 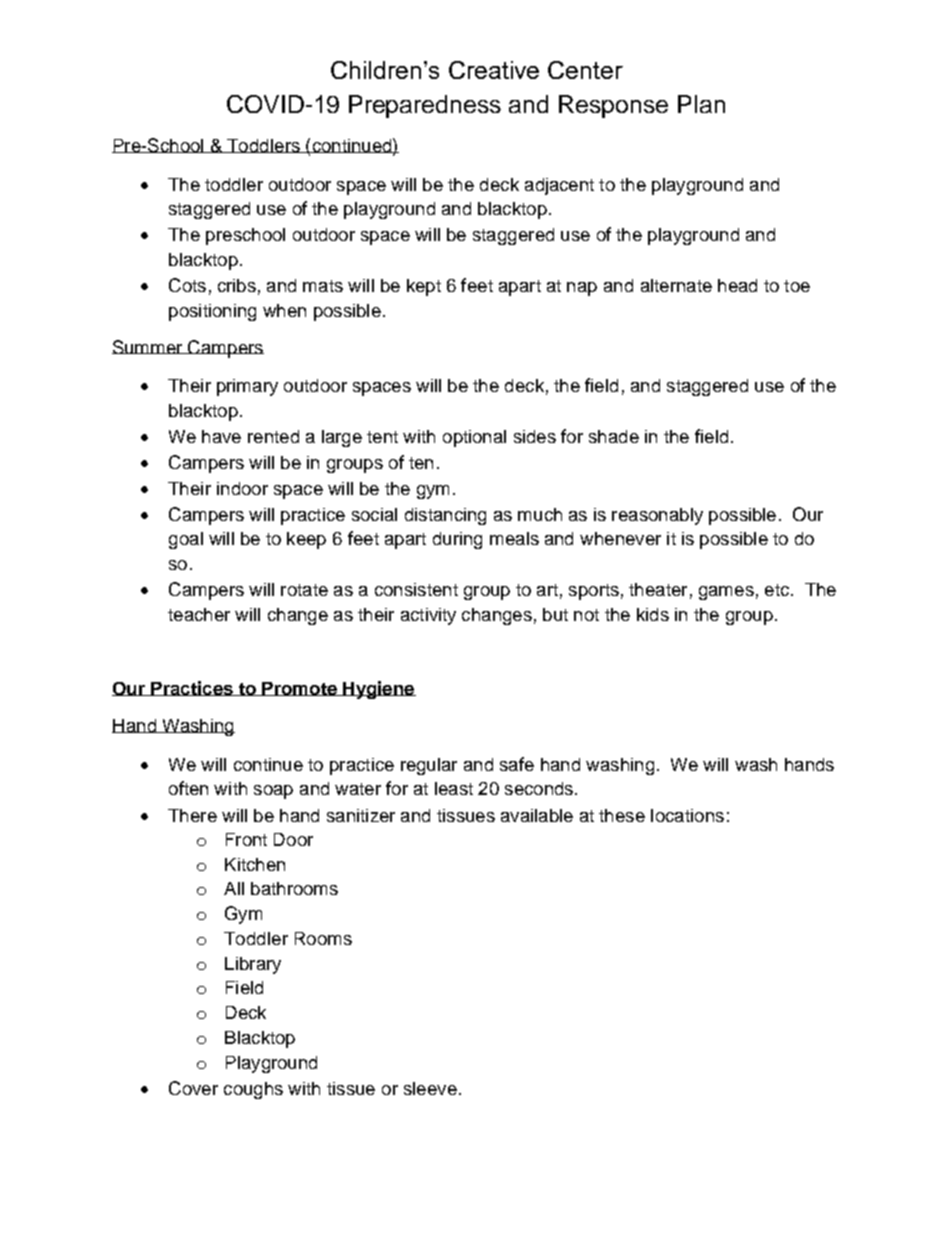 I want to click on Creative, so click(x=494, y=70).
